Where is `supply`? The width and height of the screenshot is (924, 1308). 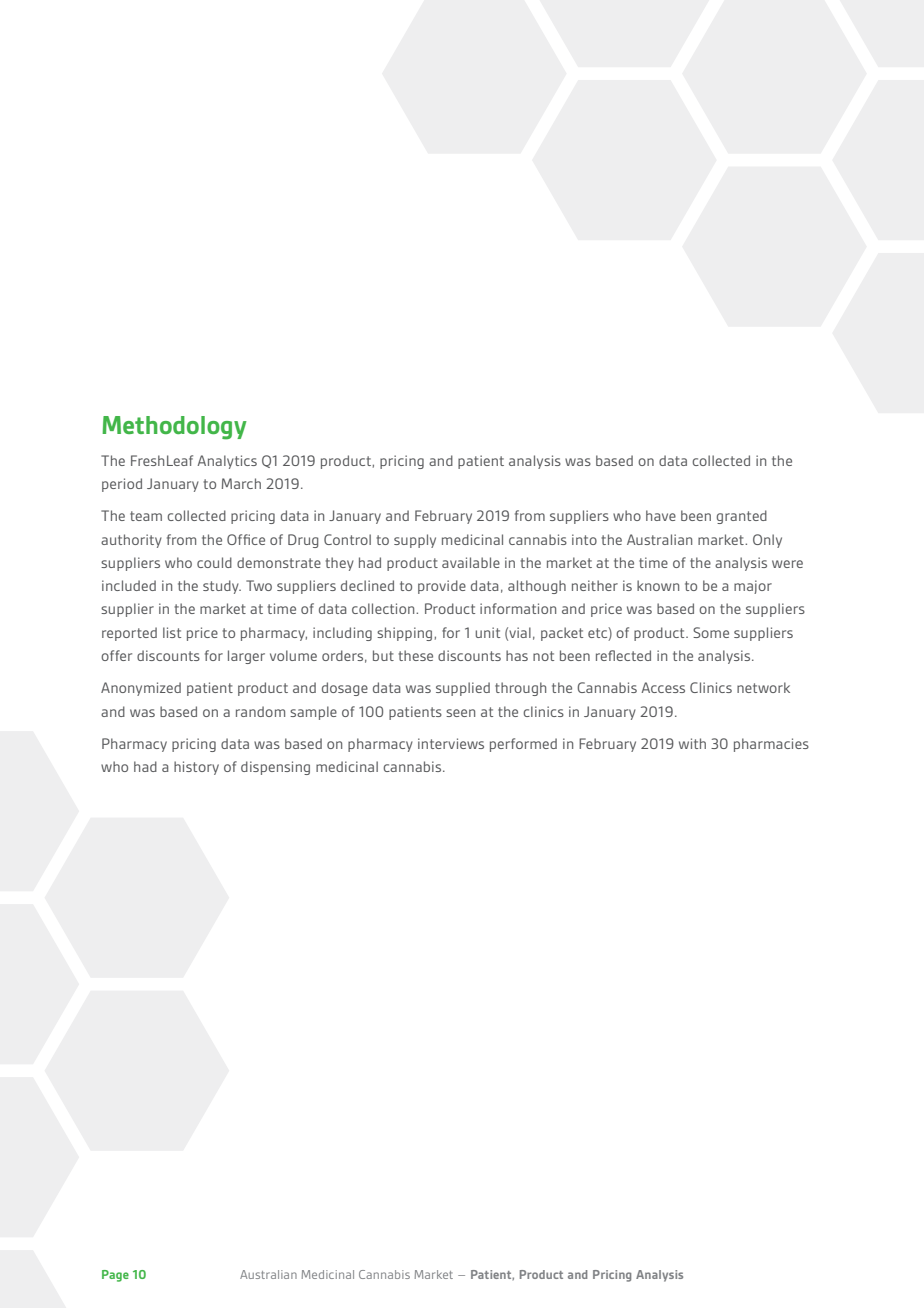 supply is located at coordinates (415, 541).
